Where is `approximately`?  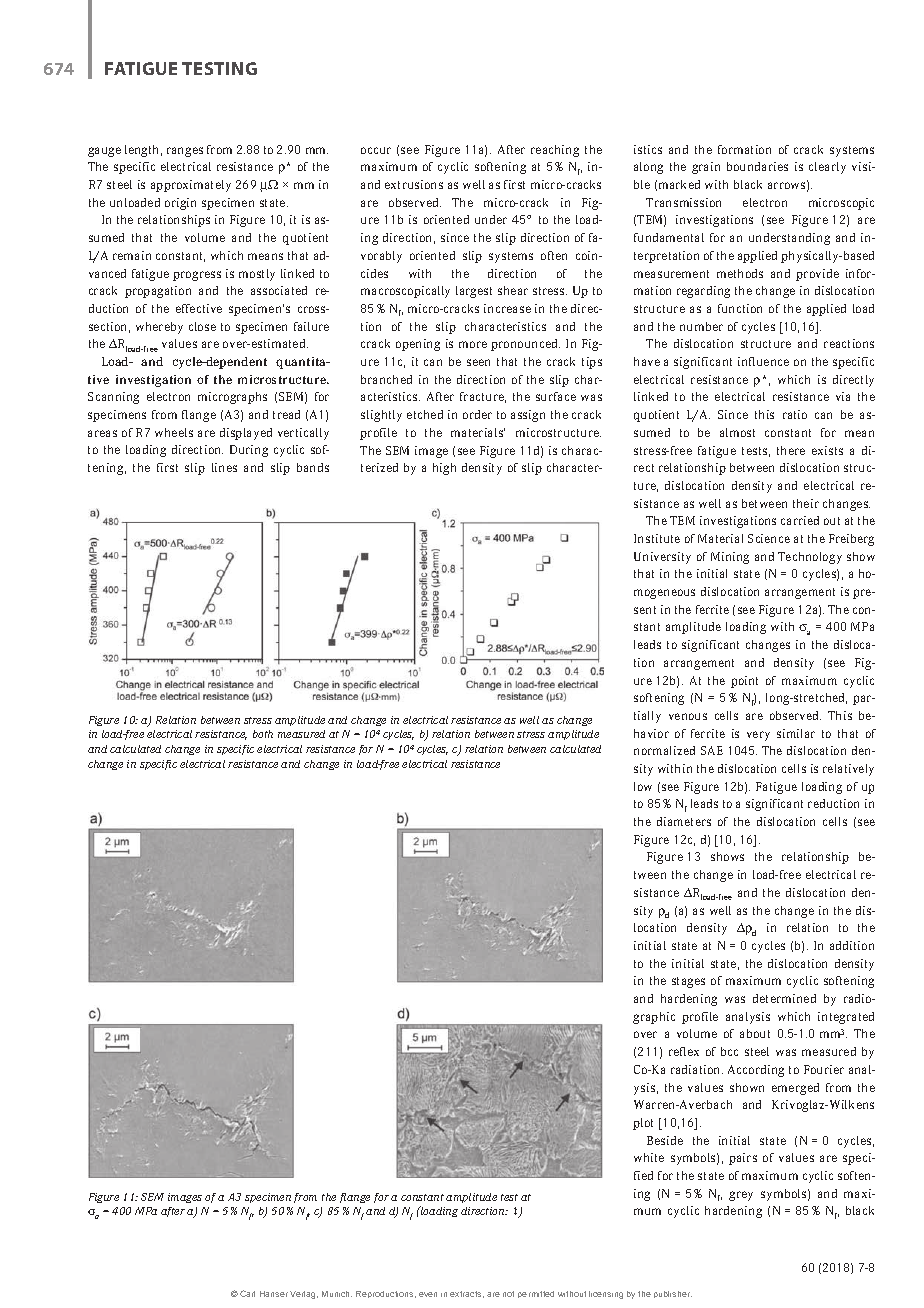 approximately is located at coordinates (191, 186).
